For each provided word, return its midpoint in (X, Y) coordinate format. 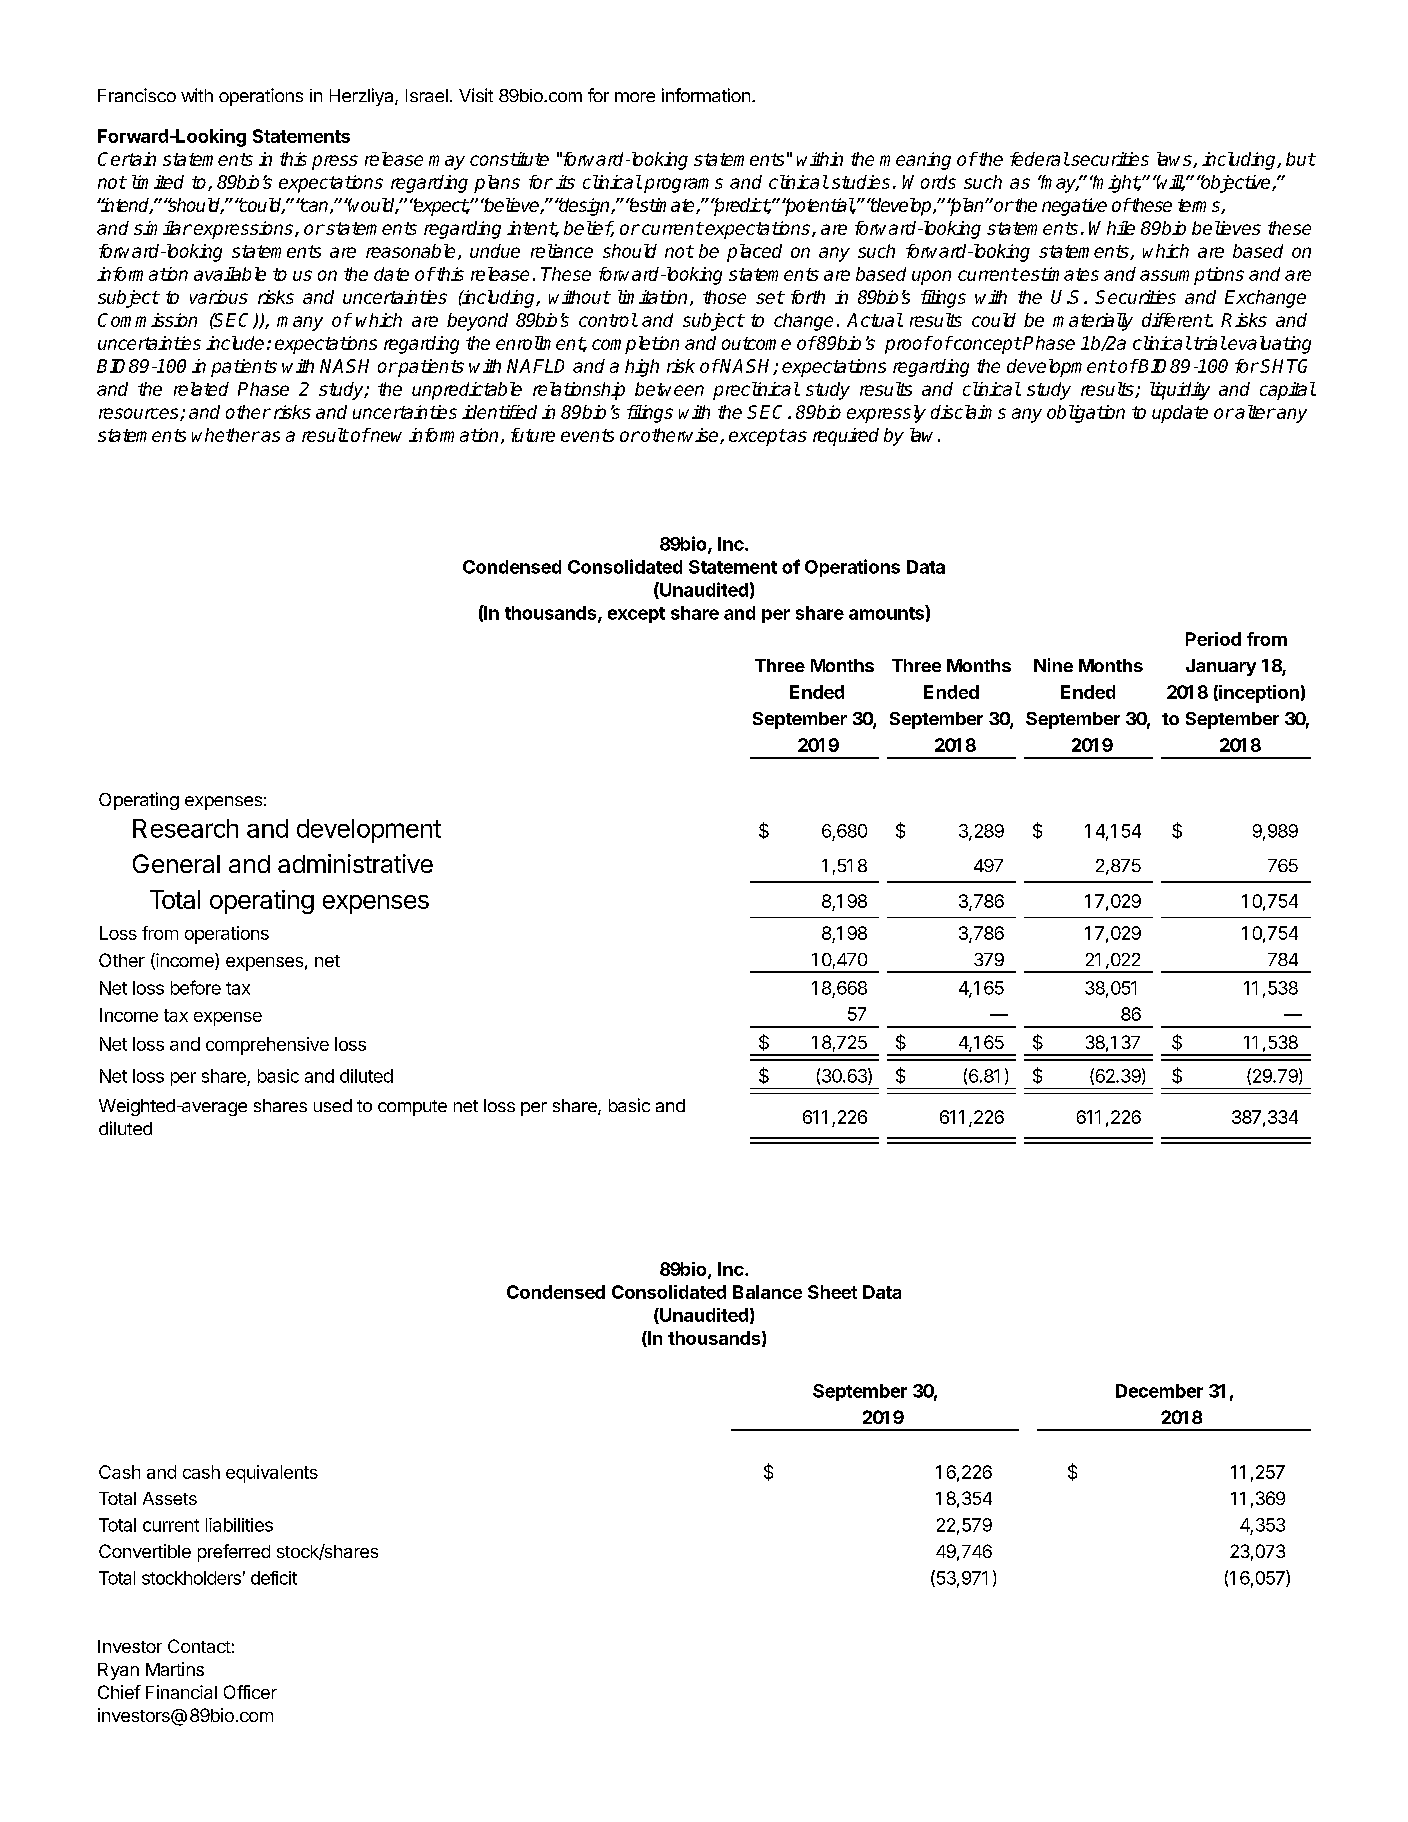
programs (683, 185)
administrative (355, 863)
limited (158, 182)
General (176, 863)
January (1221, 667)
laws (1175, 160)
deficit (274, 1578)
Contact (199, 1646)
